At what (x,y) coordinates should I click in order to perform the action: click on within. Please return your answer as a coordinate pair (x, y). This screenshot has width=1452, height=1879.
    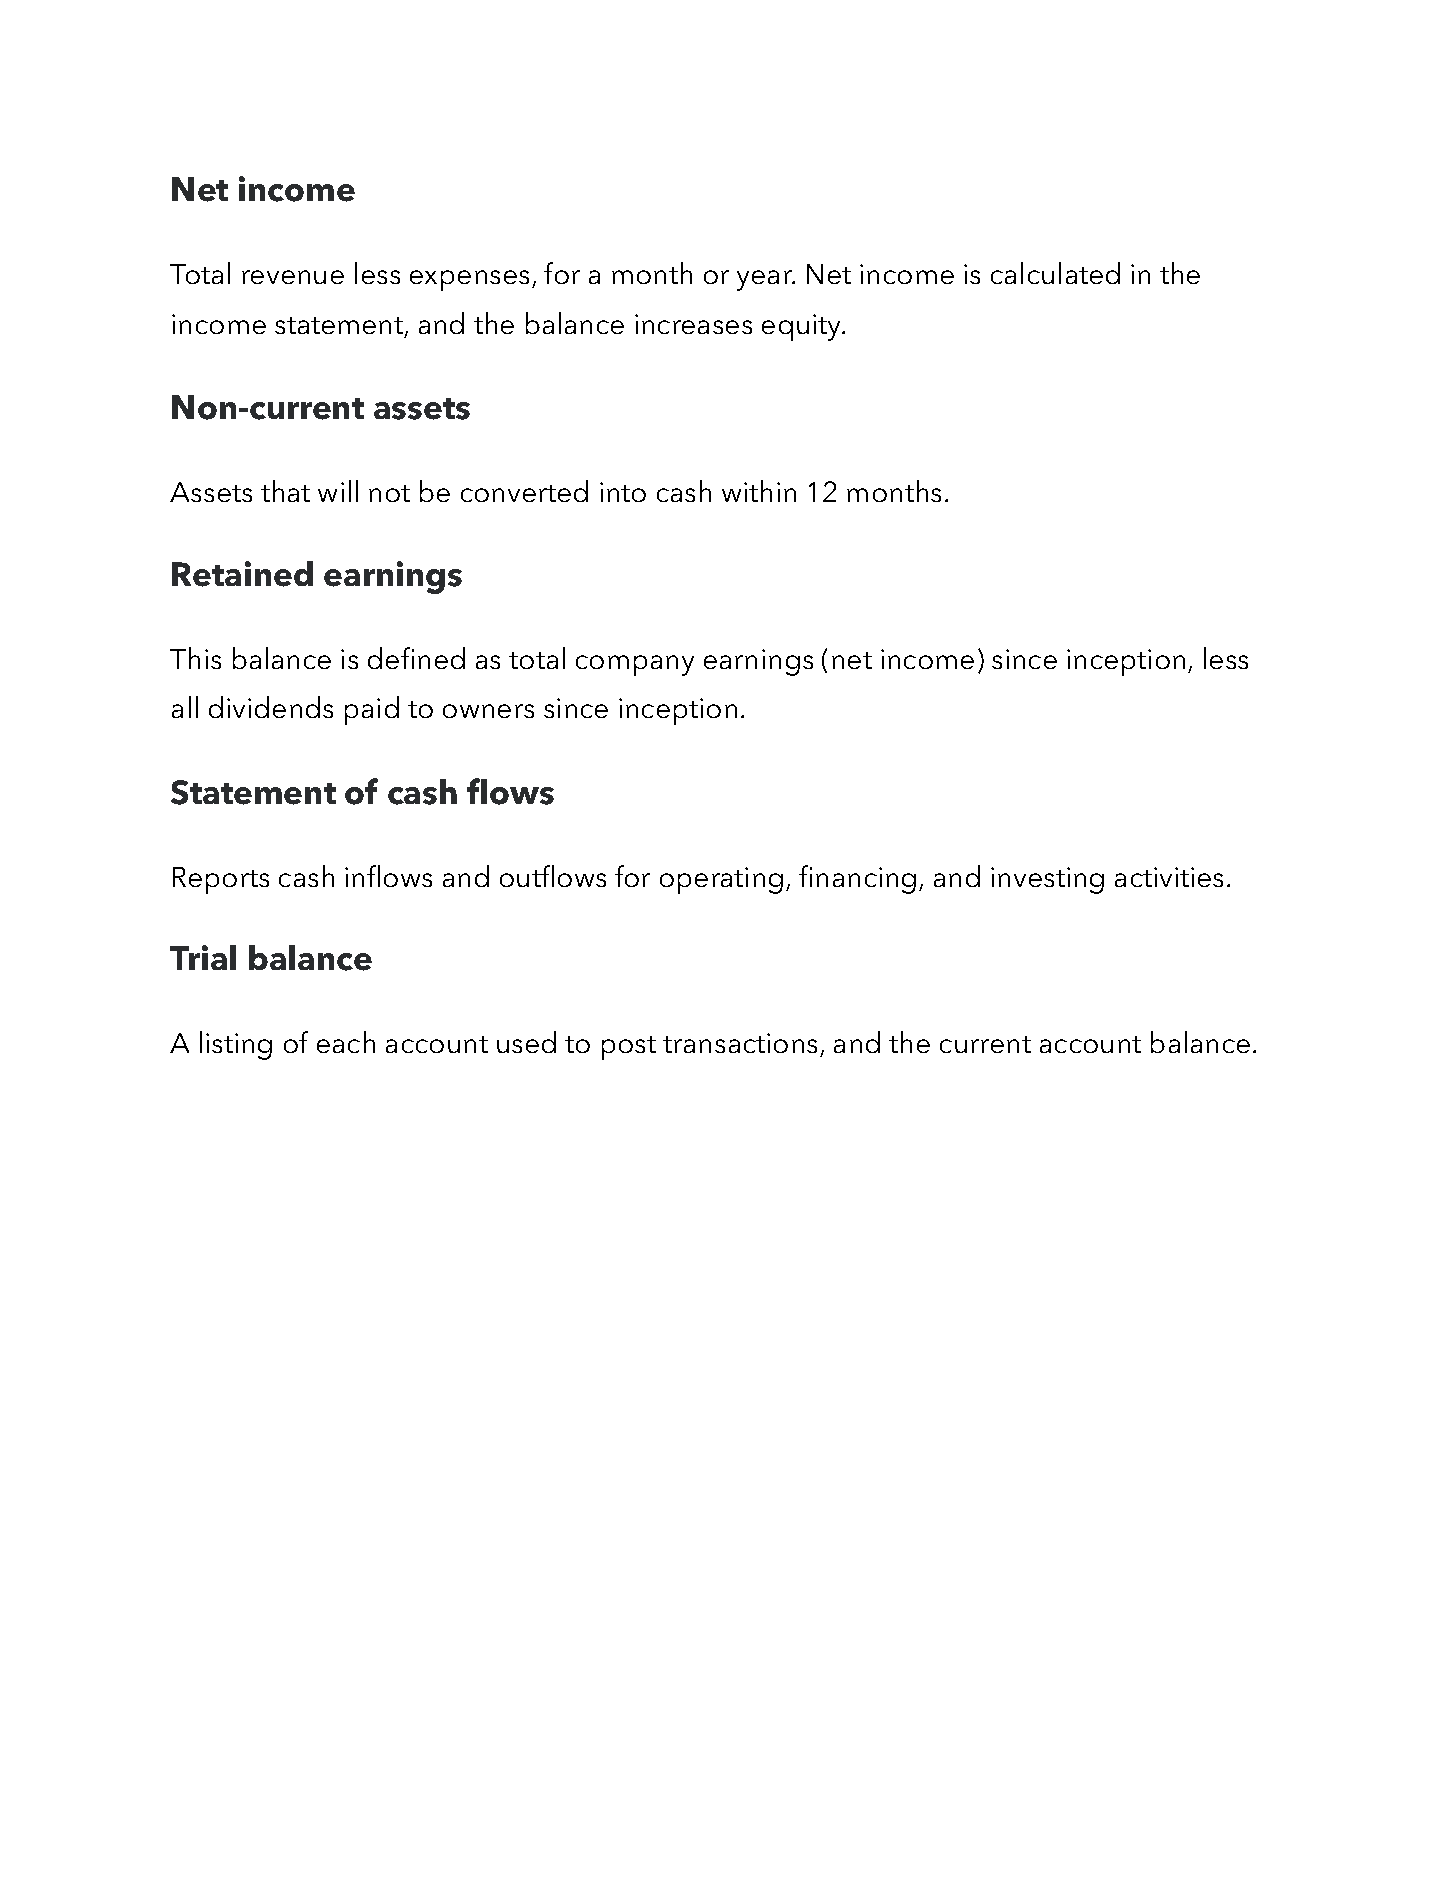
    Looking at the image, I should click on (759, 491).
